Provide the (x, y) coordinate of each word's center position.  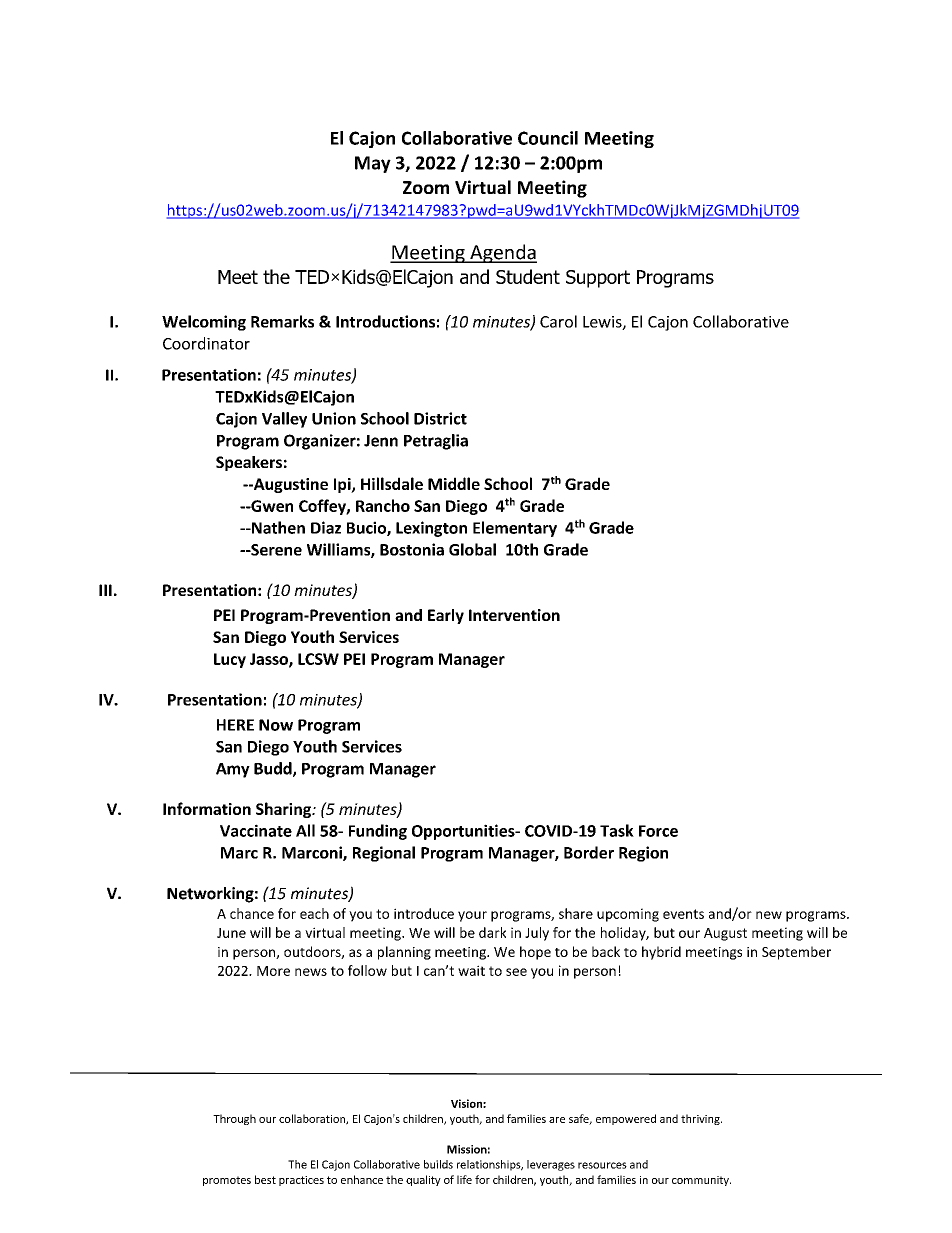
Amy (233, 770)
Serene (275, 550)
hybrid (661, 953)
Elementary (515, 529)
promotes (227, 1181)
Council (548, 138)
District (440, 418)
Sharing (285, 810)
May (373, 164)
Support (598, 279)
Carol (558, 321)
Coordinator (206, 343)
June (231, 933)
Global (472, 549)
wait (471, 970)
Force (658, 831)
